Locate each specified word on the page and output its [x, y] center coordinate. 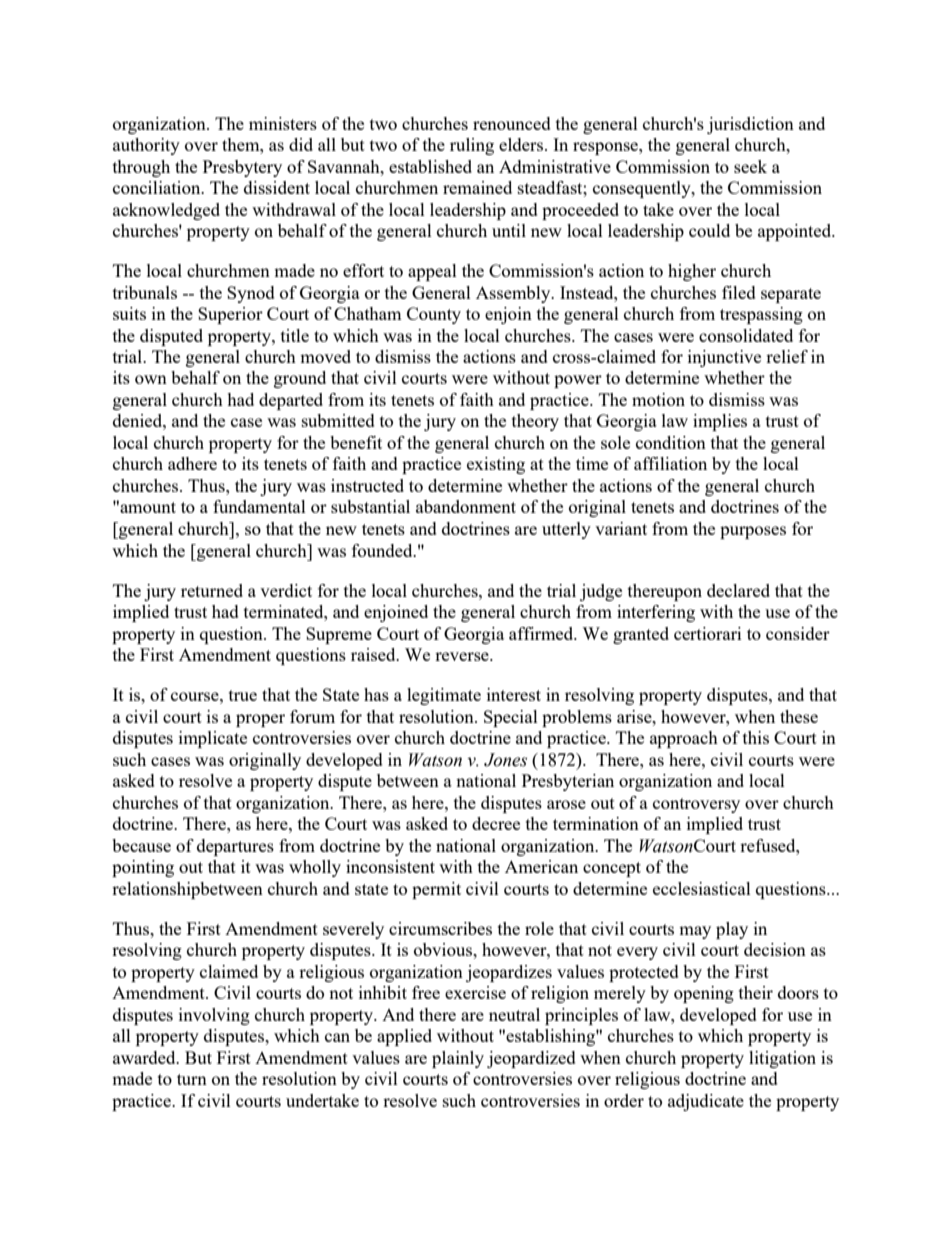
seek [750, 166]
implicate [213, 739]
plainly [458, 1059]
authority [146, 146]
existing [496, 465]
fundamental [259, 506]
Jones [505, 760]
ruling [472, 146]
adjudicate [706, 1102]
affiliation [670, 463]
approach [684, 739]
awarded [145, 1057]
